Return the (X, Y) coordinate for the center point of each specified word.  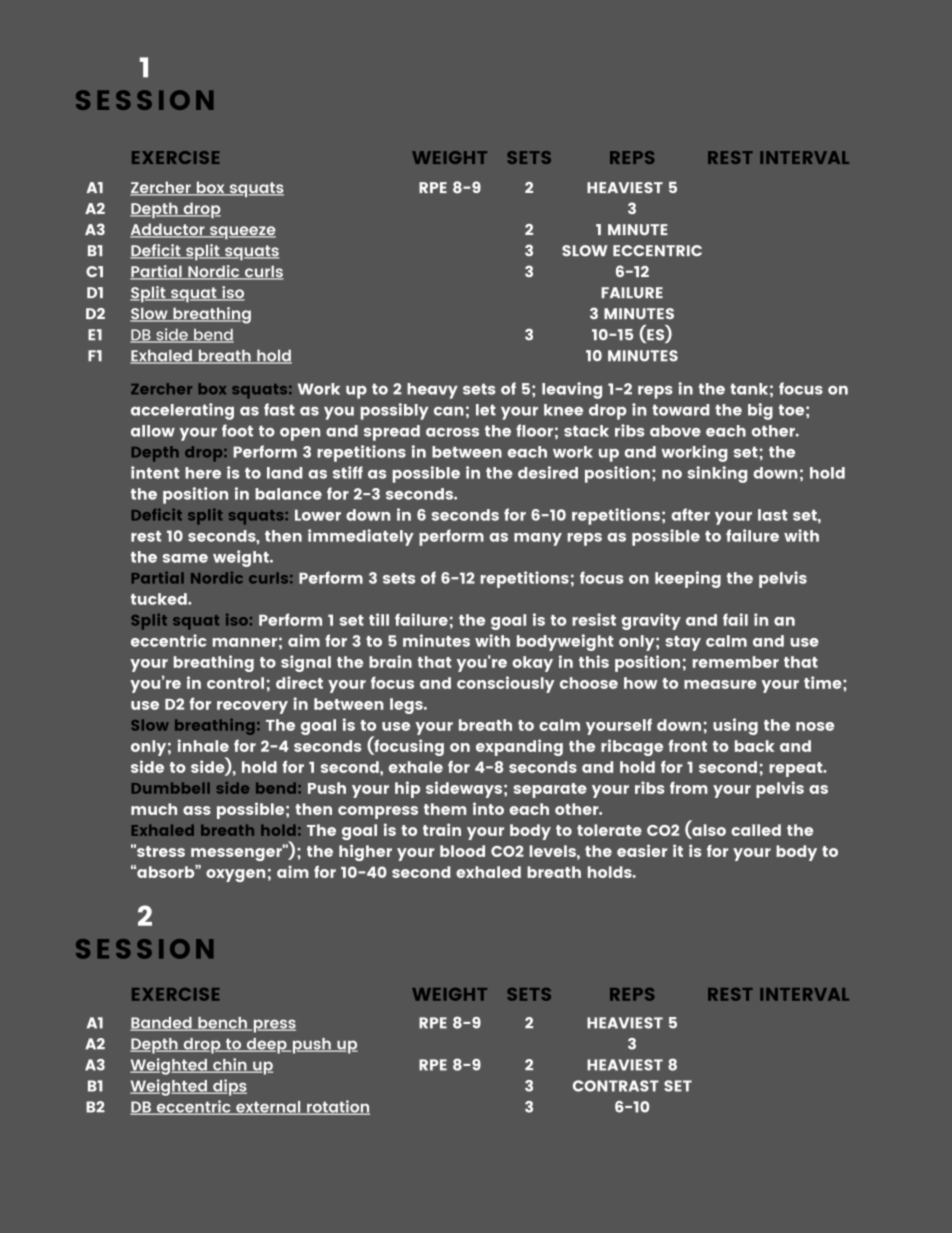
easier (642, 850)
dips (229, 1087)
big (760, 411)
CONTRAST (616, 1086)
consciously (506, 684)
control (235, 683)
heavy (432, 391)
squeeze (242, 232)
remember (736, 662)
